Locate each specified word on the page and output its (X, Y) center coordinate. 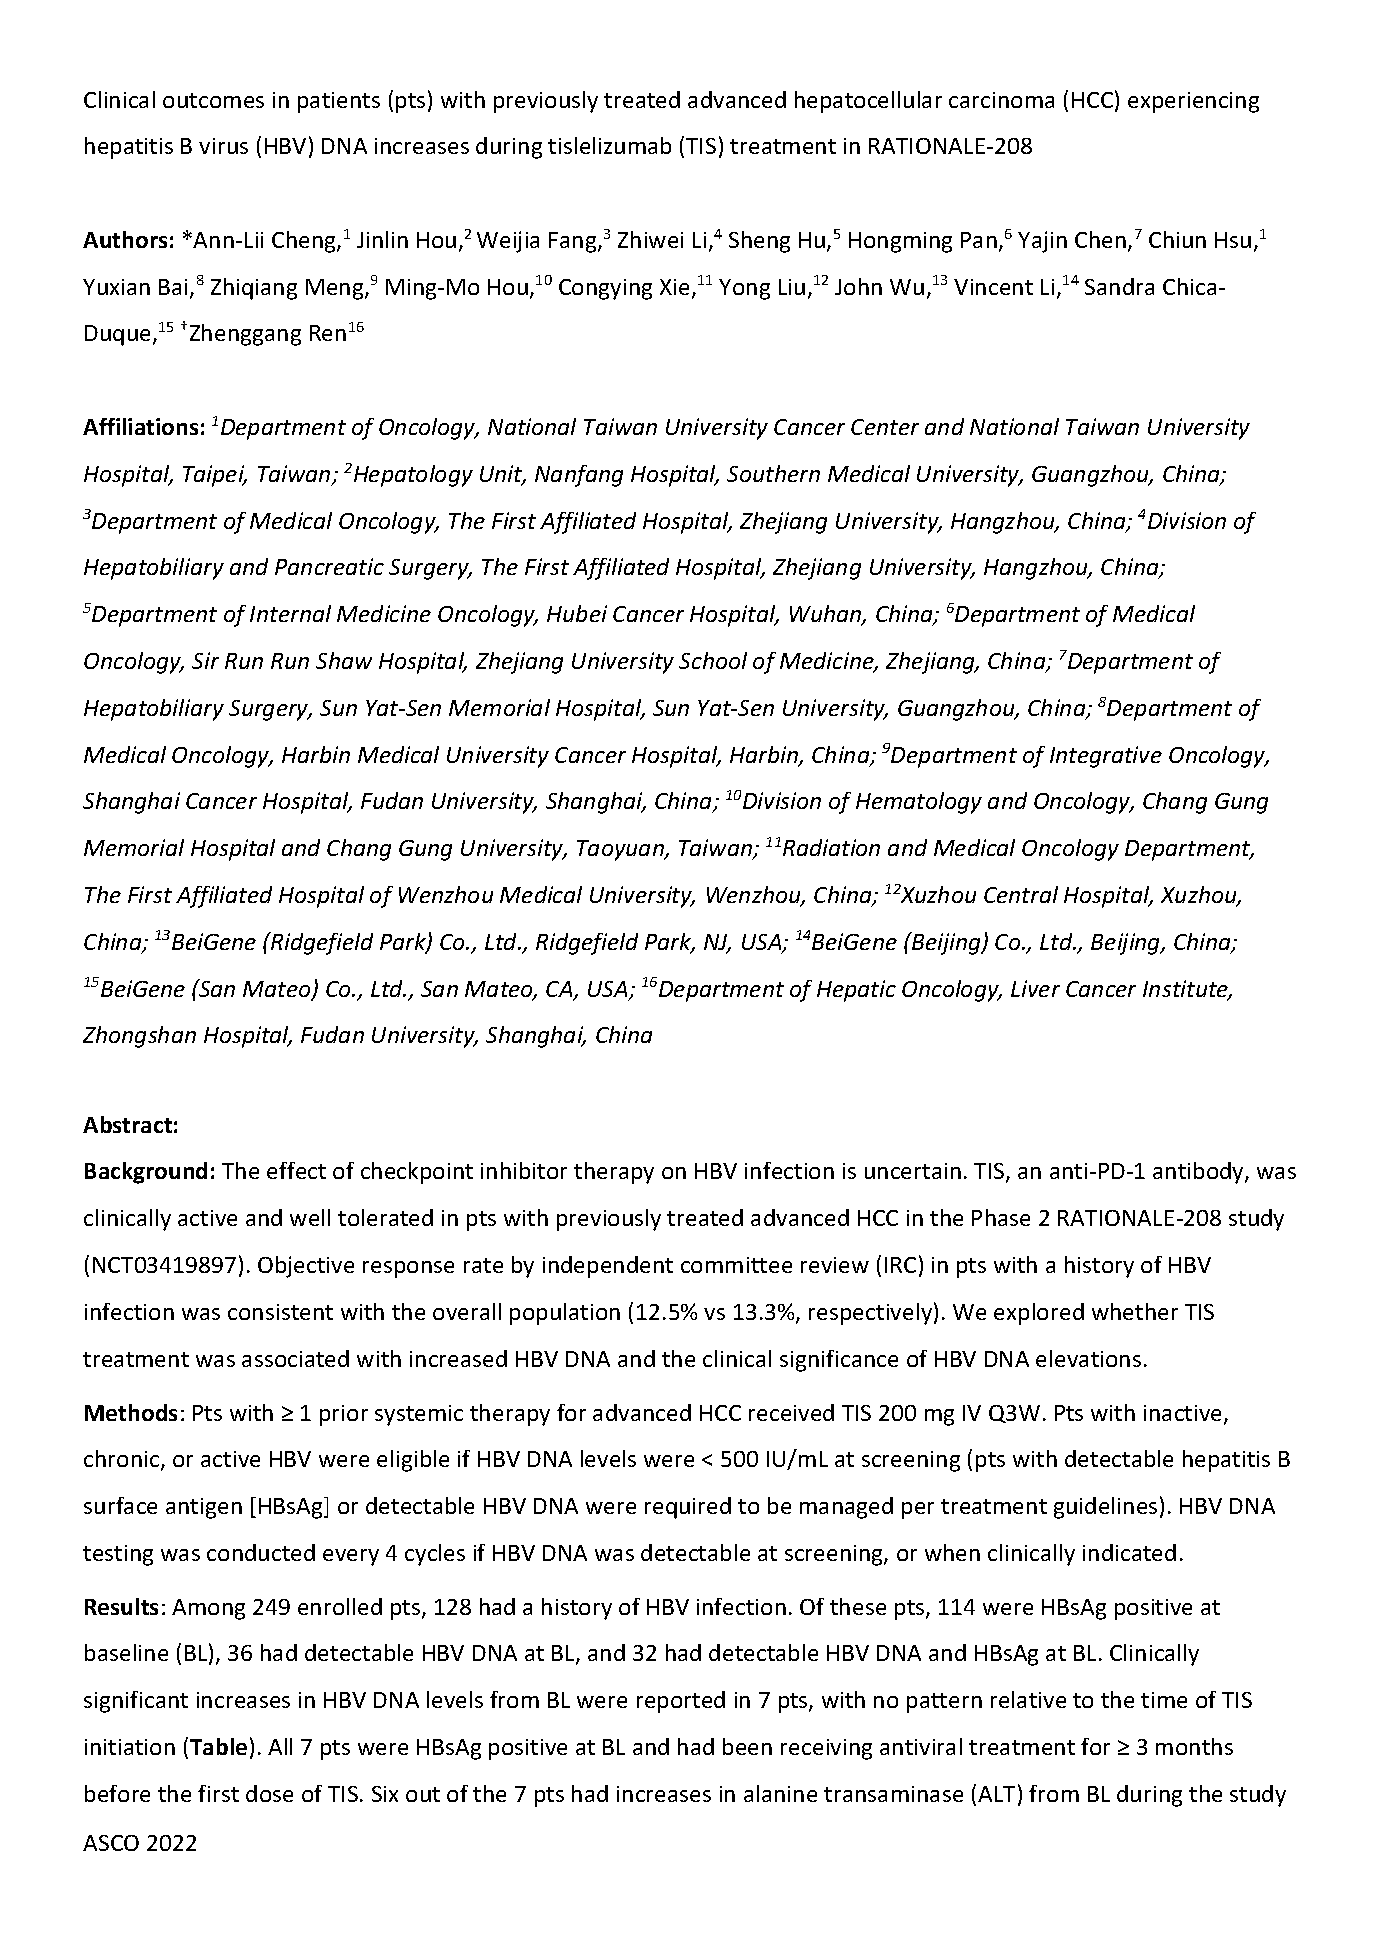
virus (223, 146)
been (747, 1746)
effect (296, 1170)
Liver (1035, 988)
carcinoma (1001, 100)
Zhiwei (650, 239)
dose (269, 1793)
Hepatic (856, 991)
